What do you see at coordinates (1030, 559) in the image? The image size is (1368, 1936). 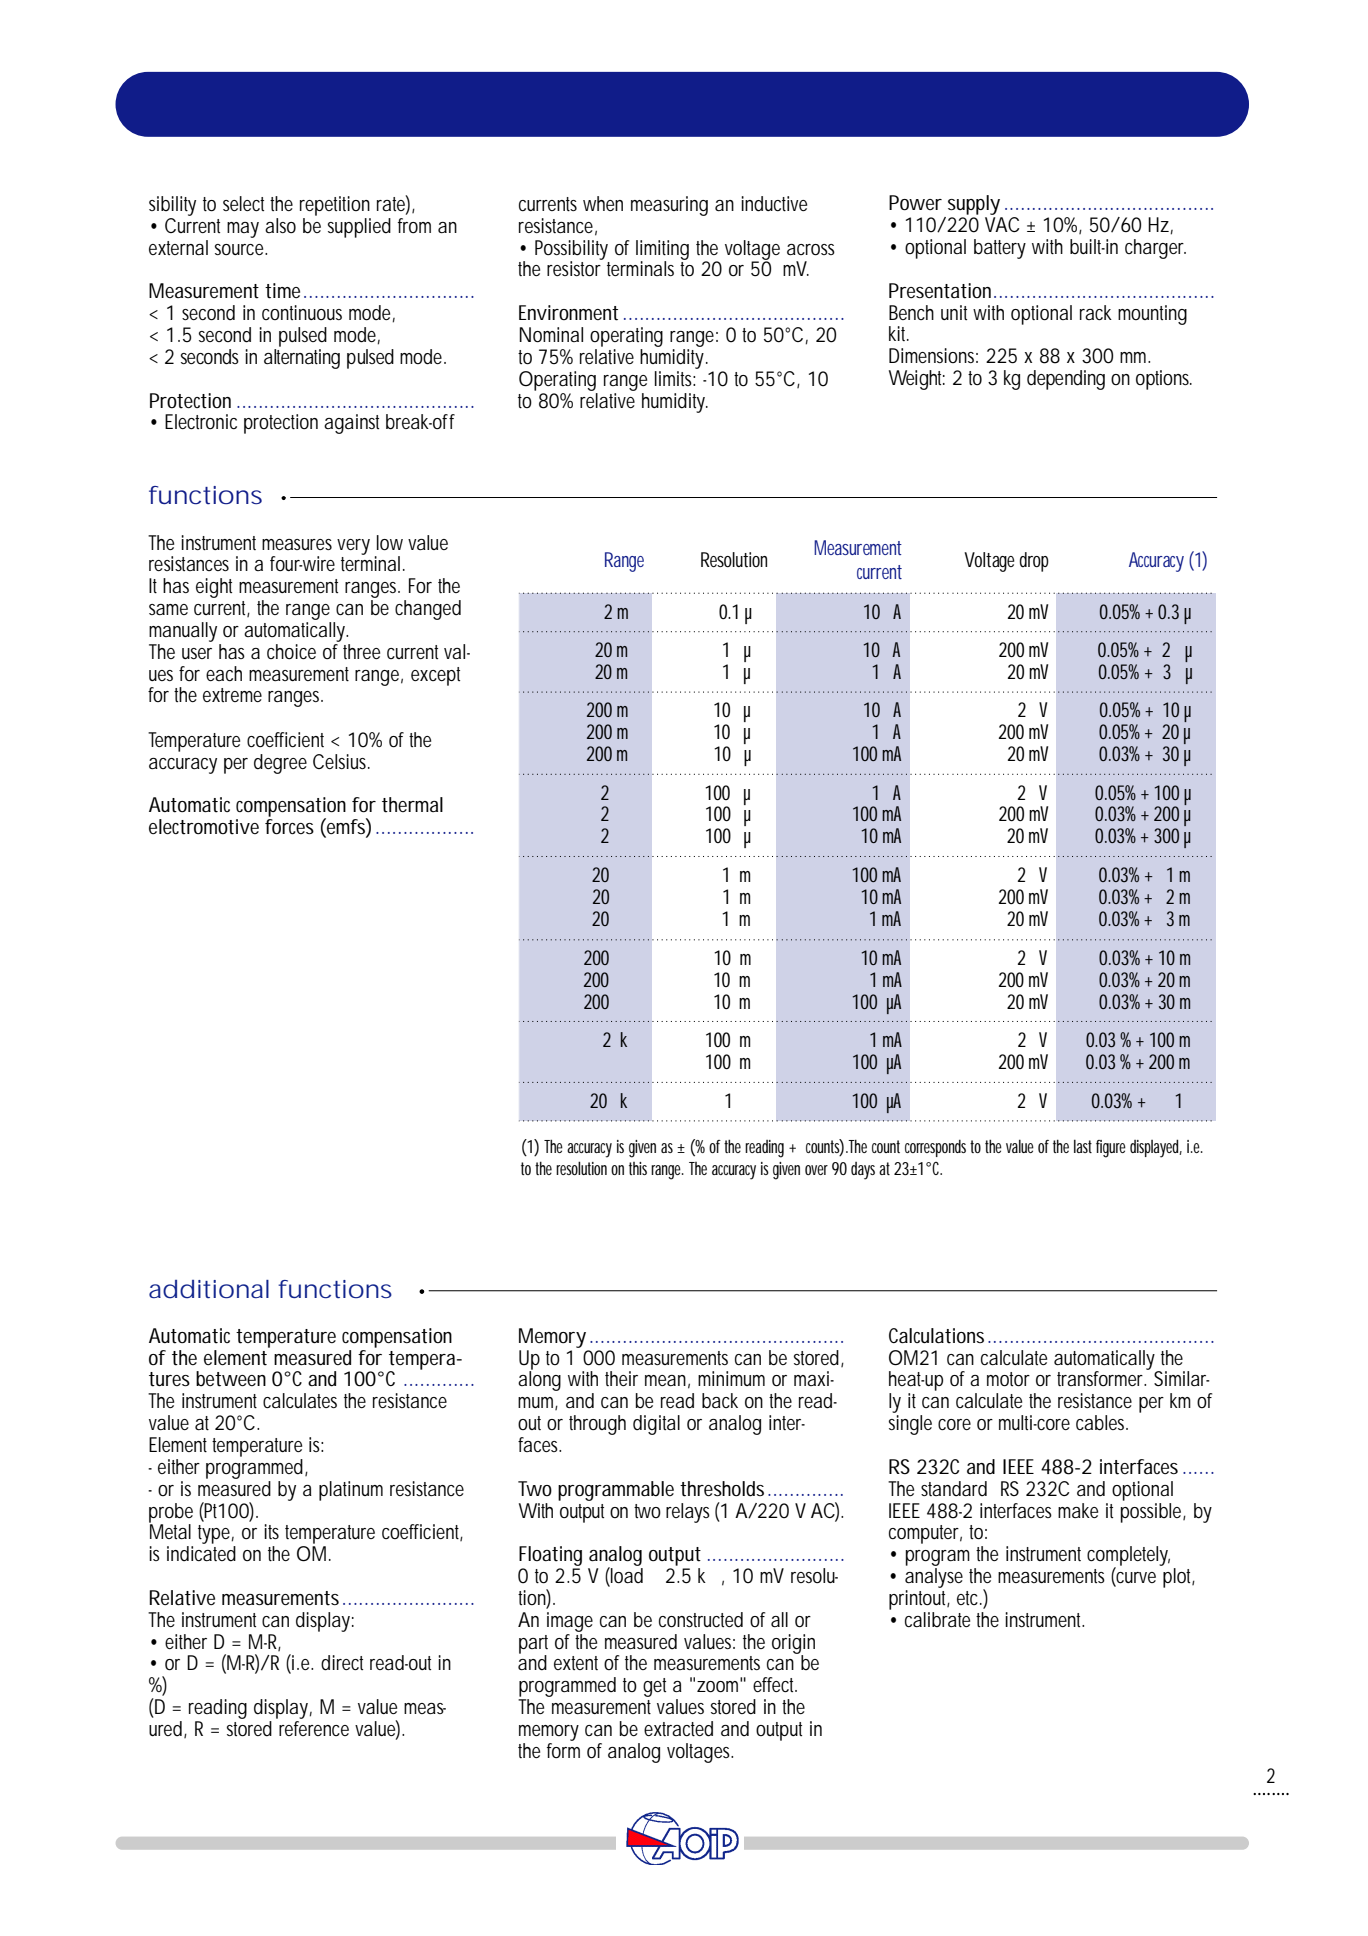 I see `dro` at bounding box center [1030, 559].
